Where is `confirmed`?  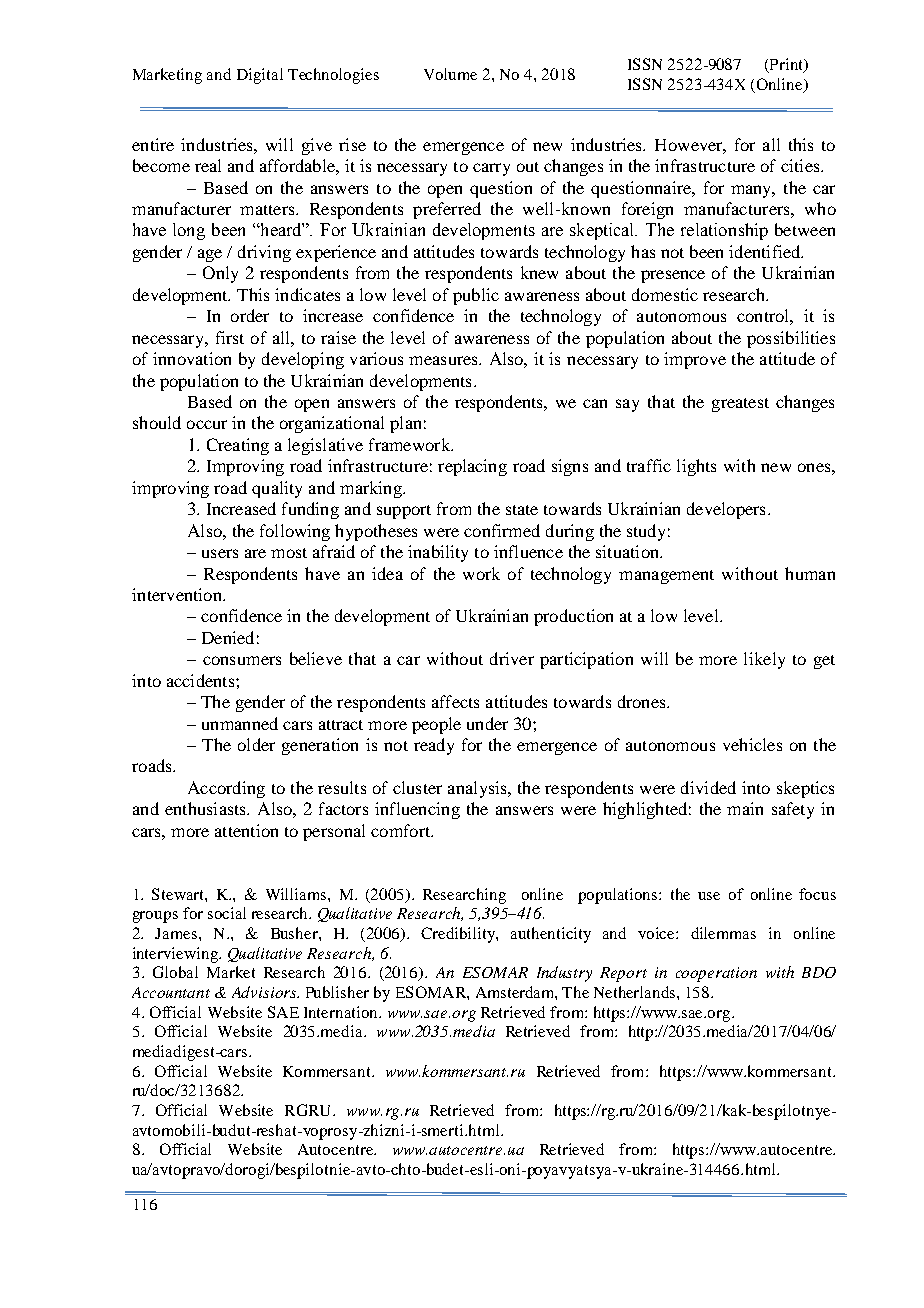 confirmed is located at coordinates (502, 530).
